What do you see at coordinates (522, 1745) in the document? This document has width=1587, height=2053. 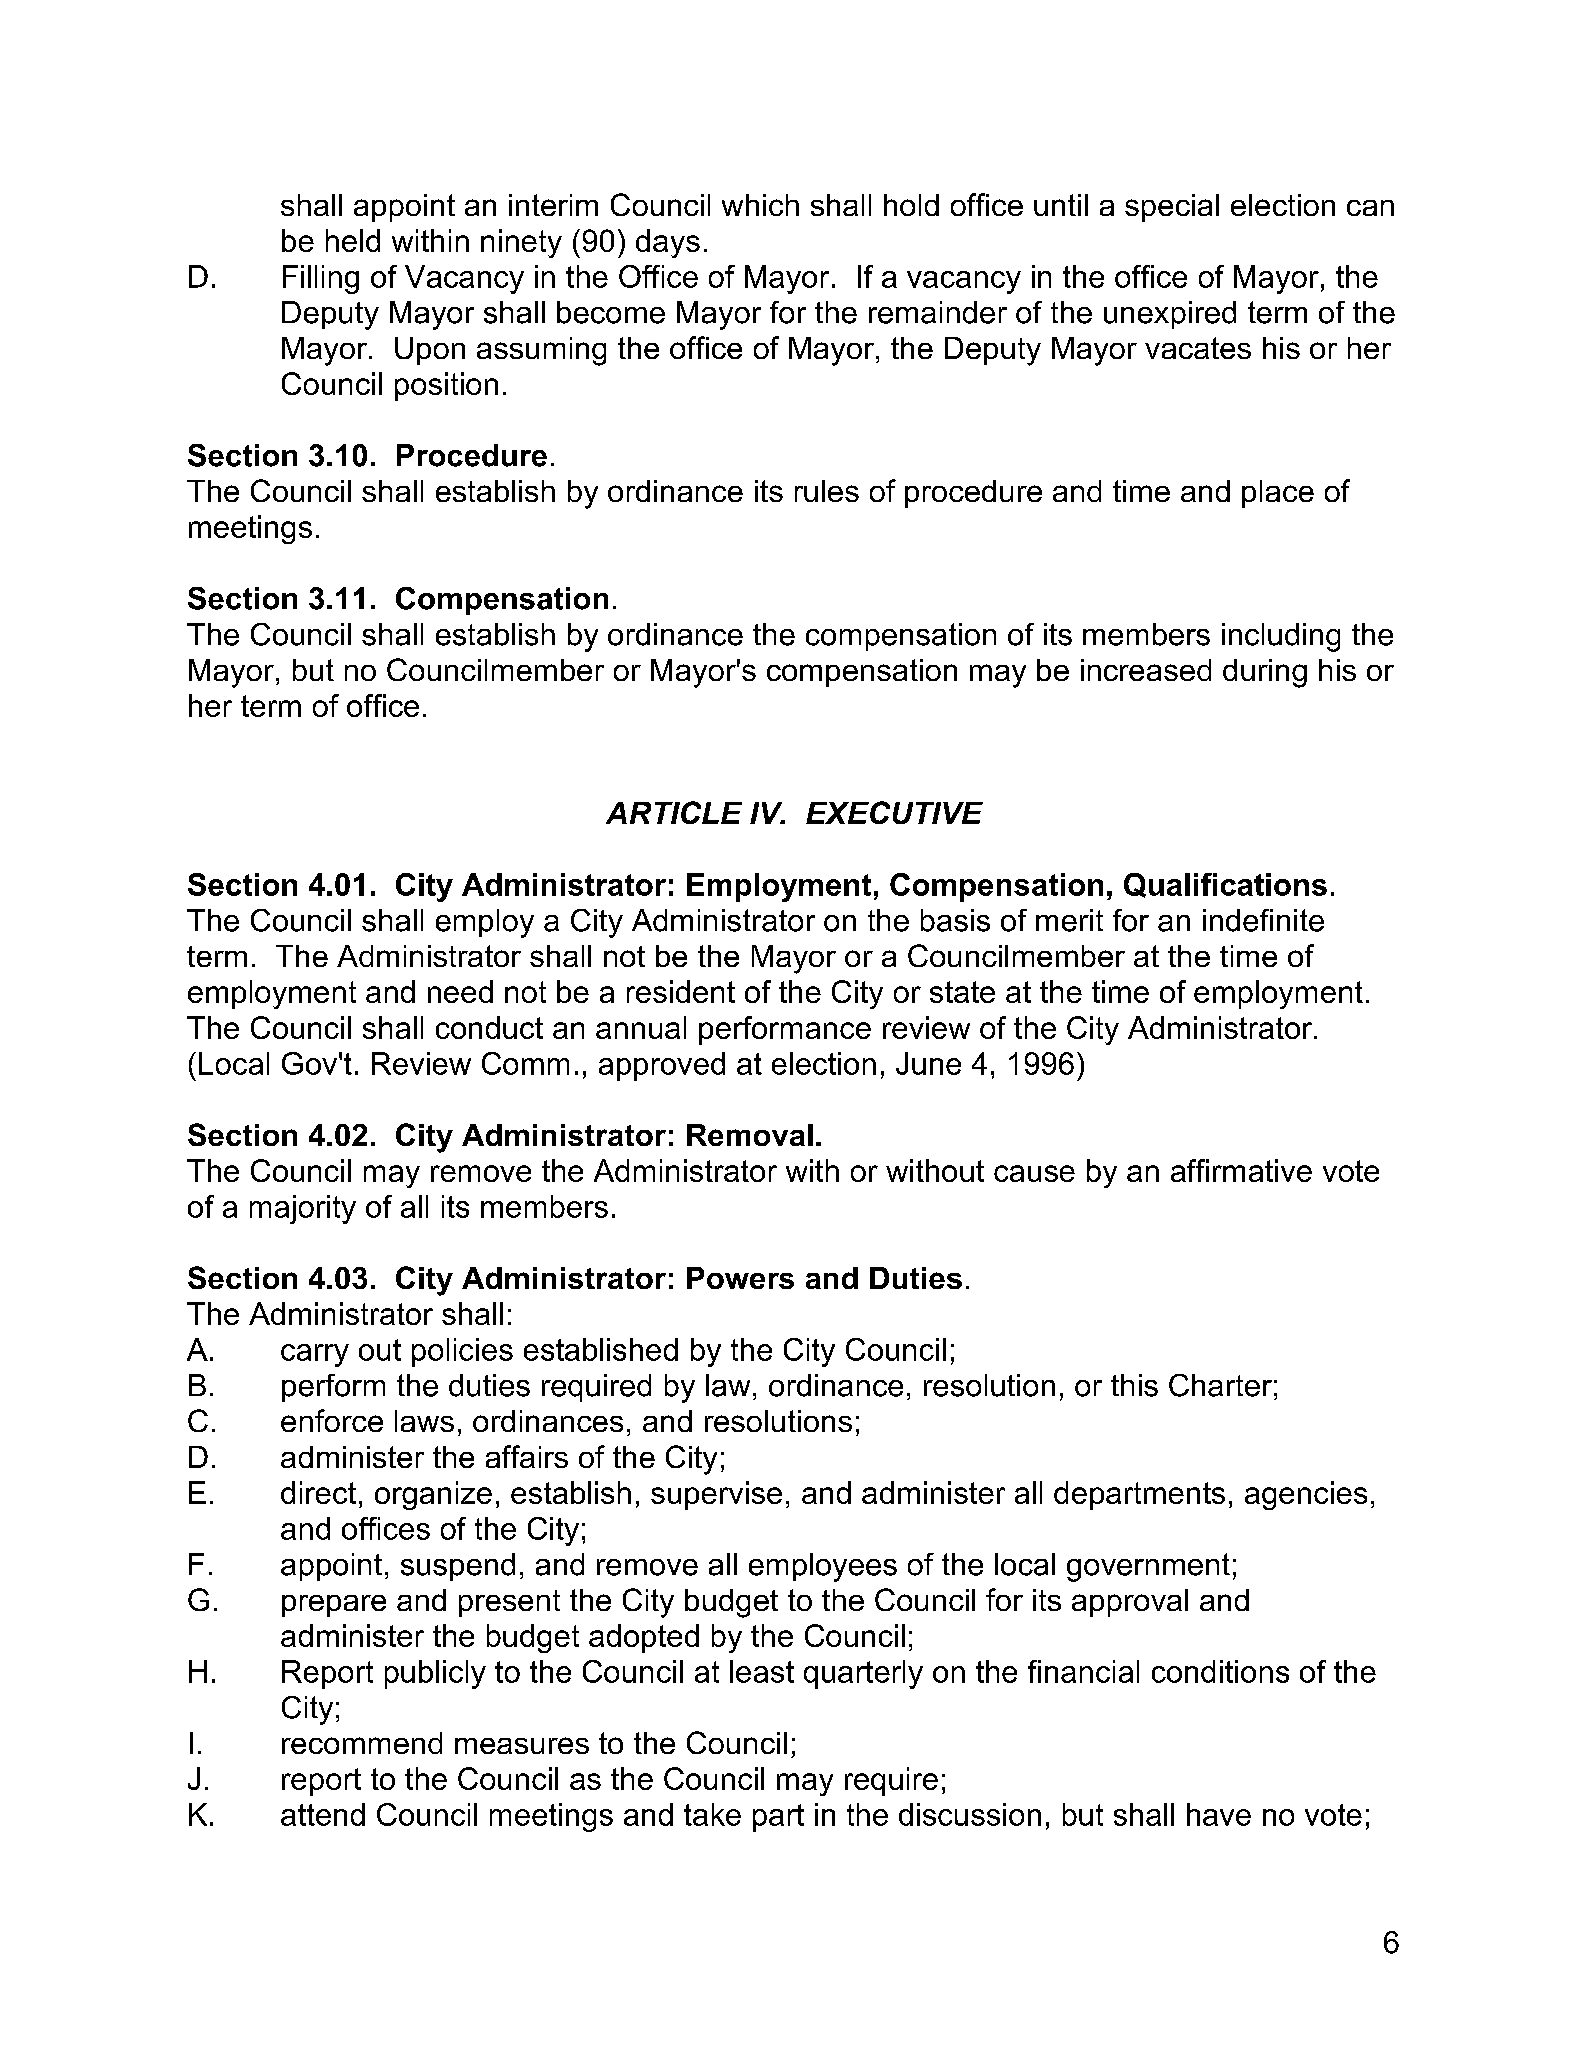 I see `measures` at bounding box center [522, 1745].
